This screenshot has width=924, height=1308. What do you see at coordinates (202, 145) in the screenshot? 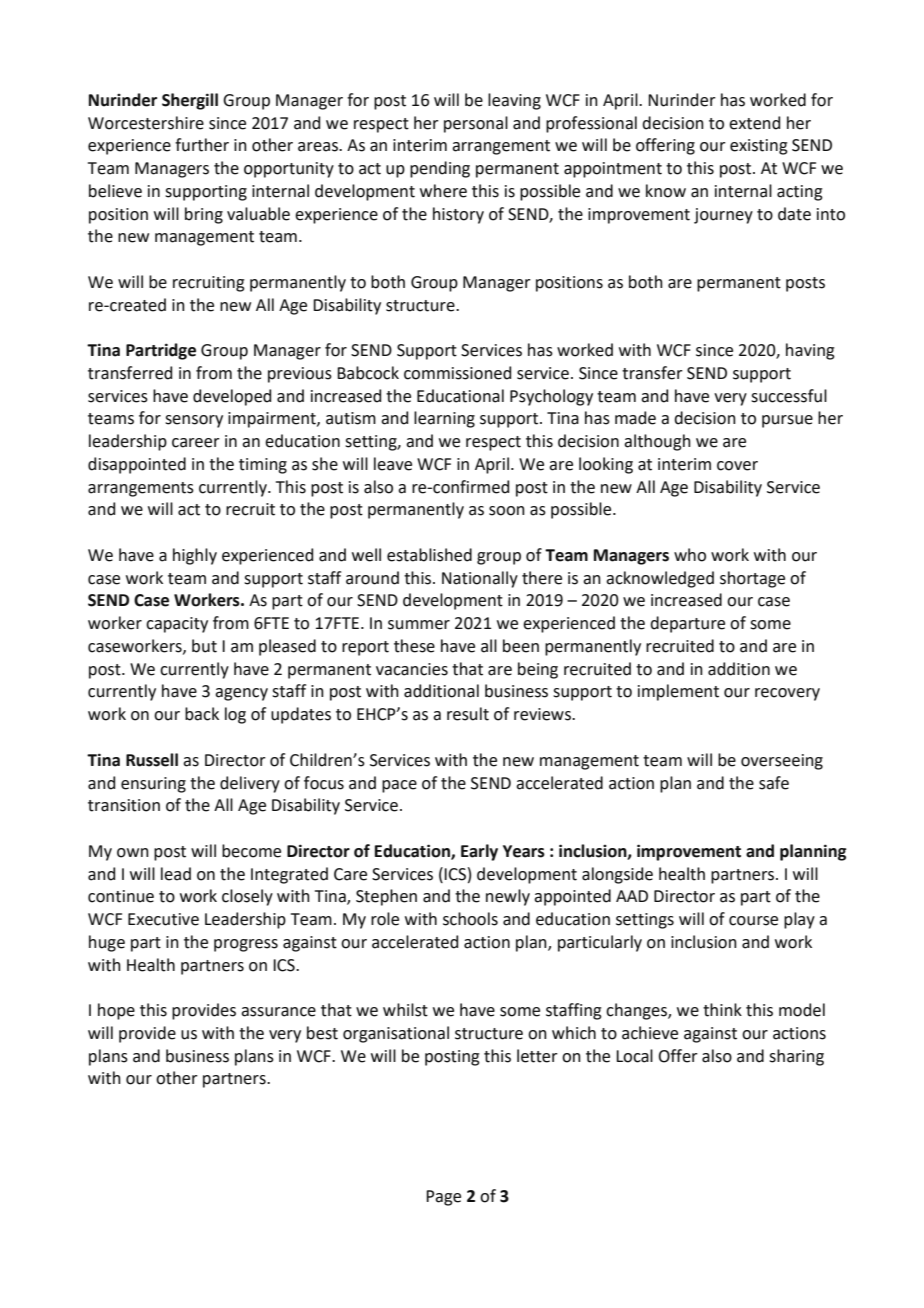
I see `further` at bounding box center [202, 145].
